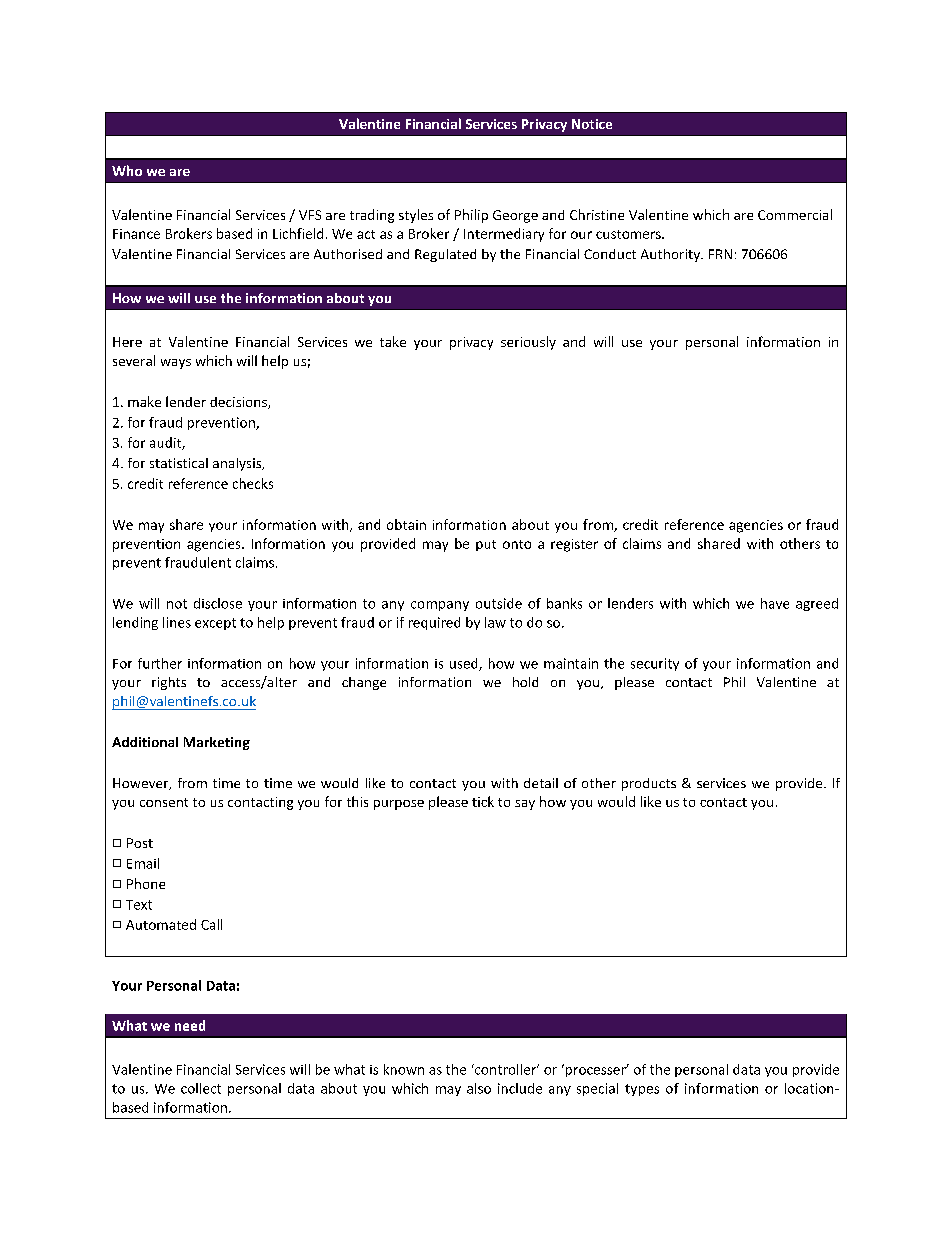  I want to click on George, so click(515, 216).
